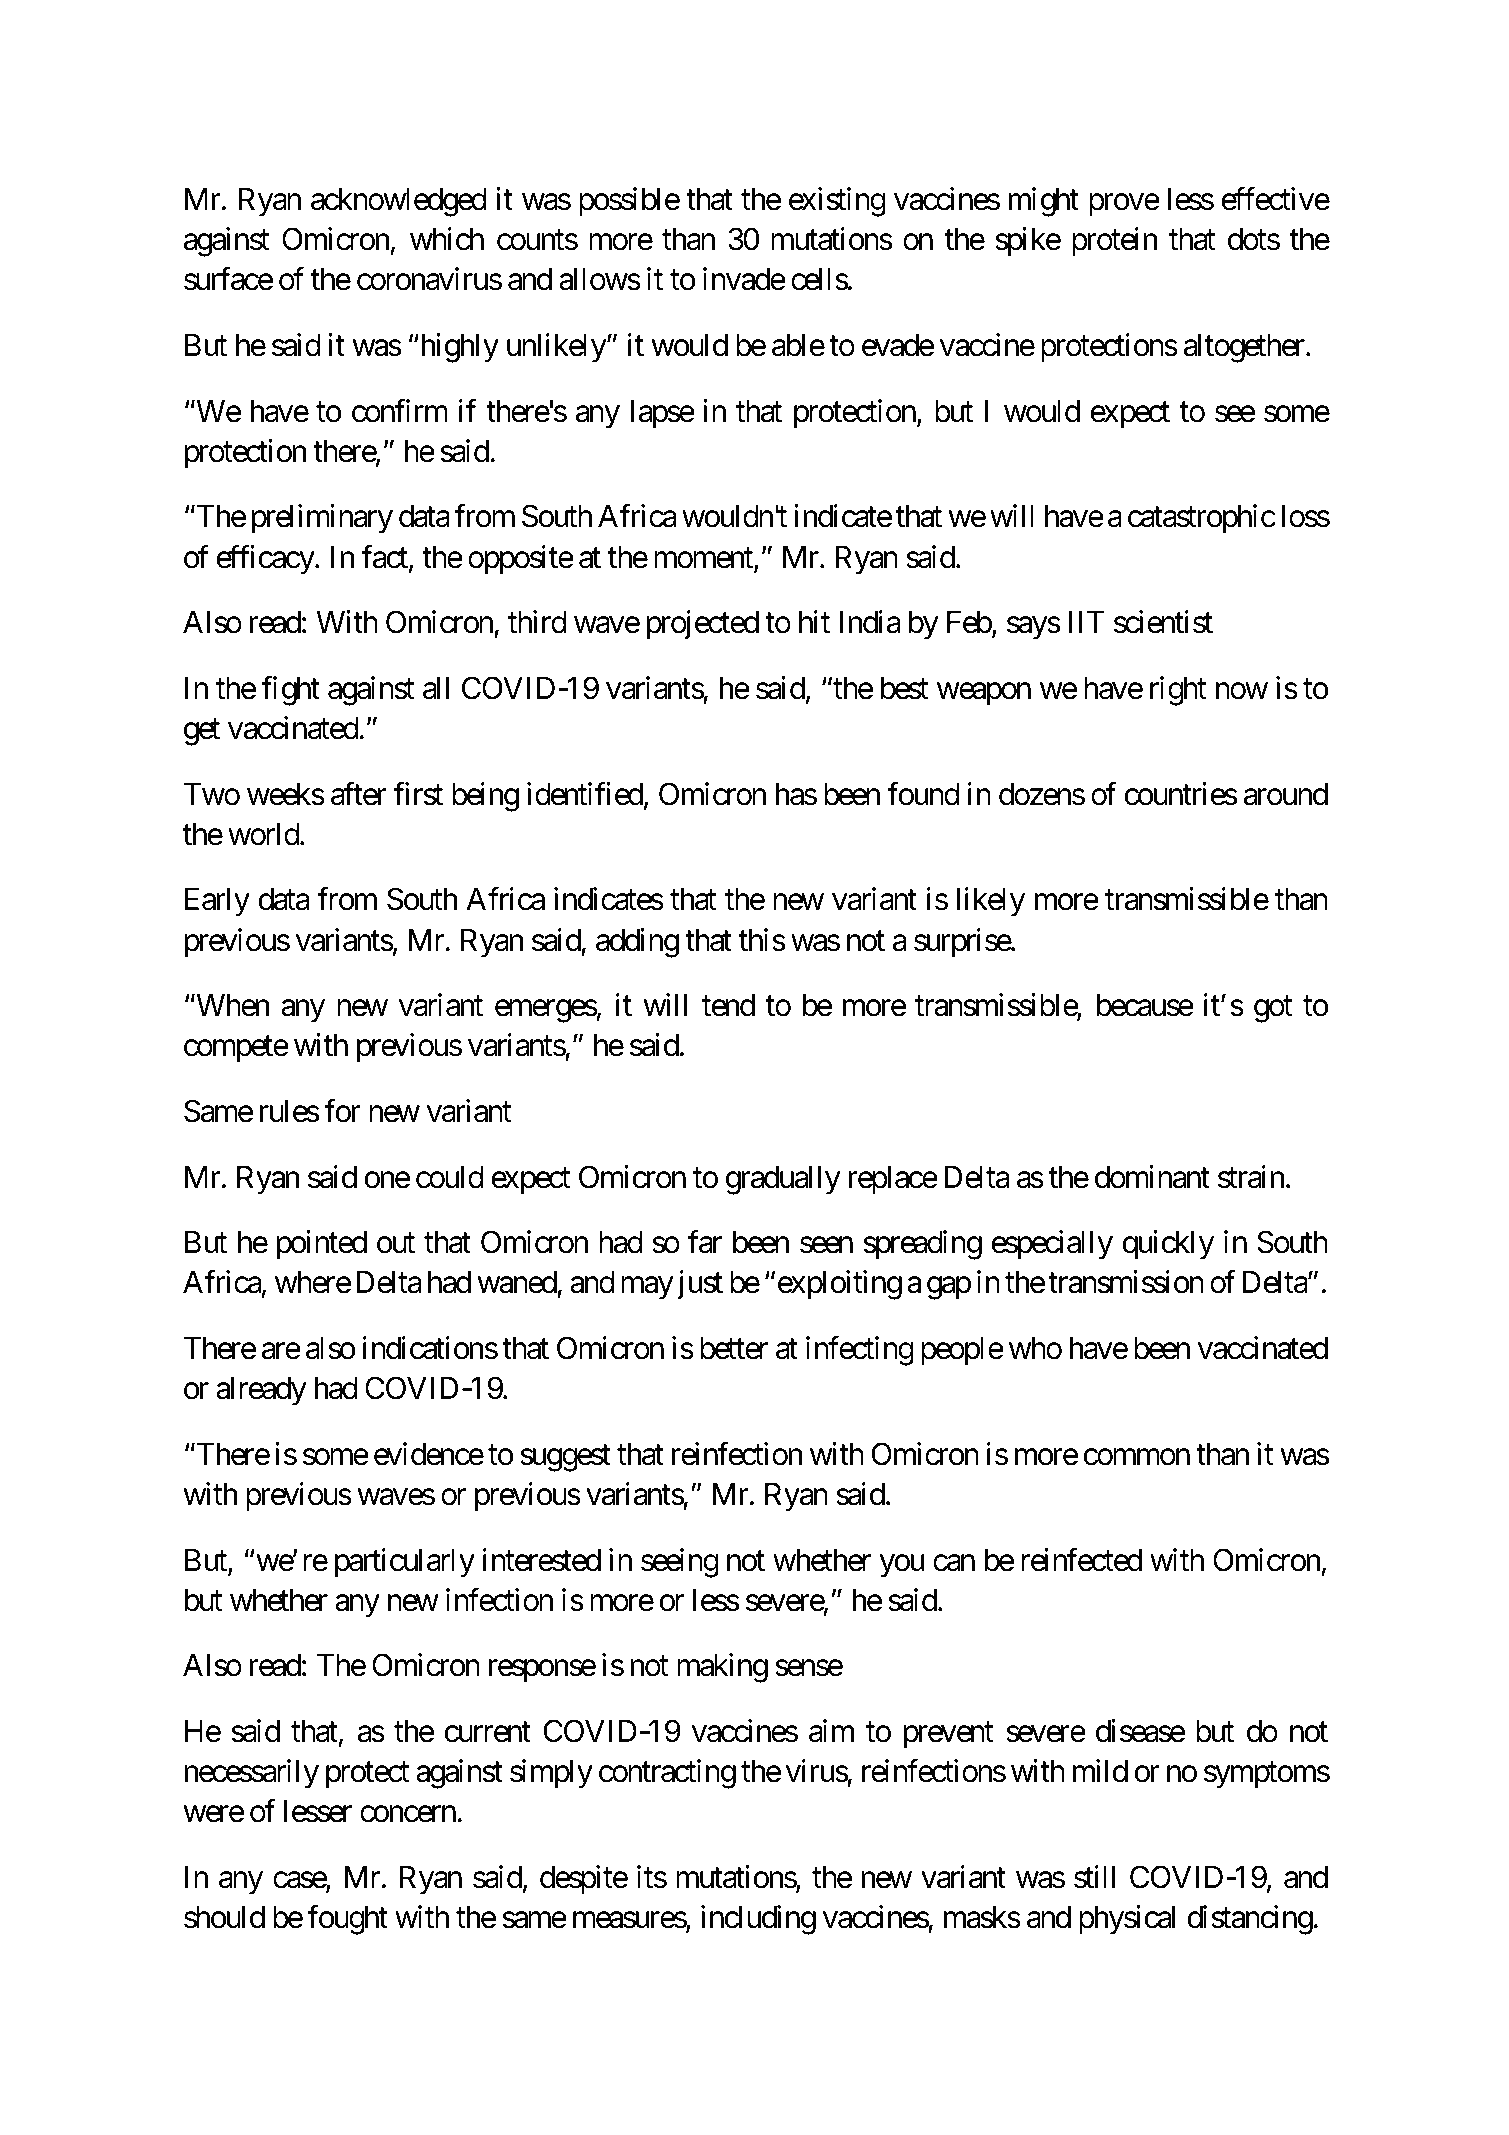  Describe the element at coordinates (1094, 1877) in the document. I see `still` at that location.
